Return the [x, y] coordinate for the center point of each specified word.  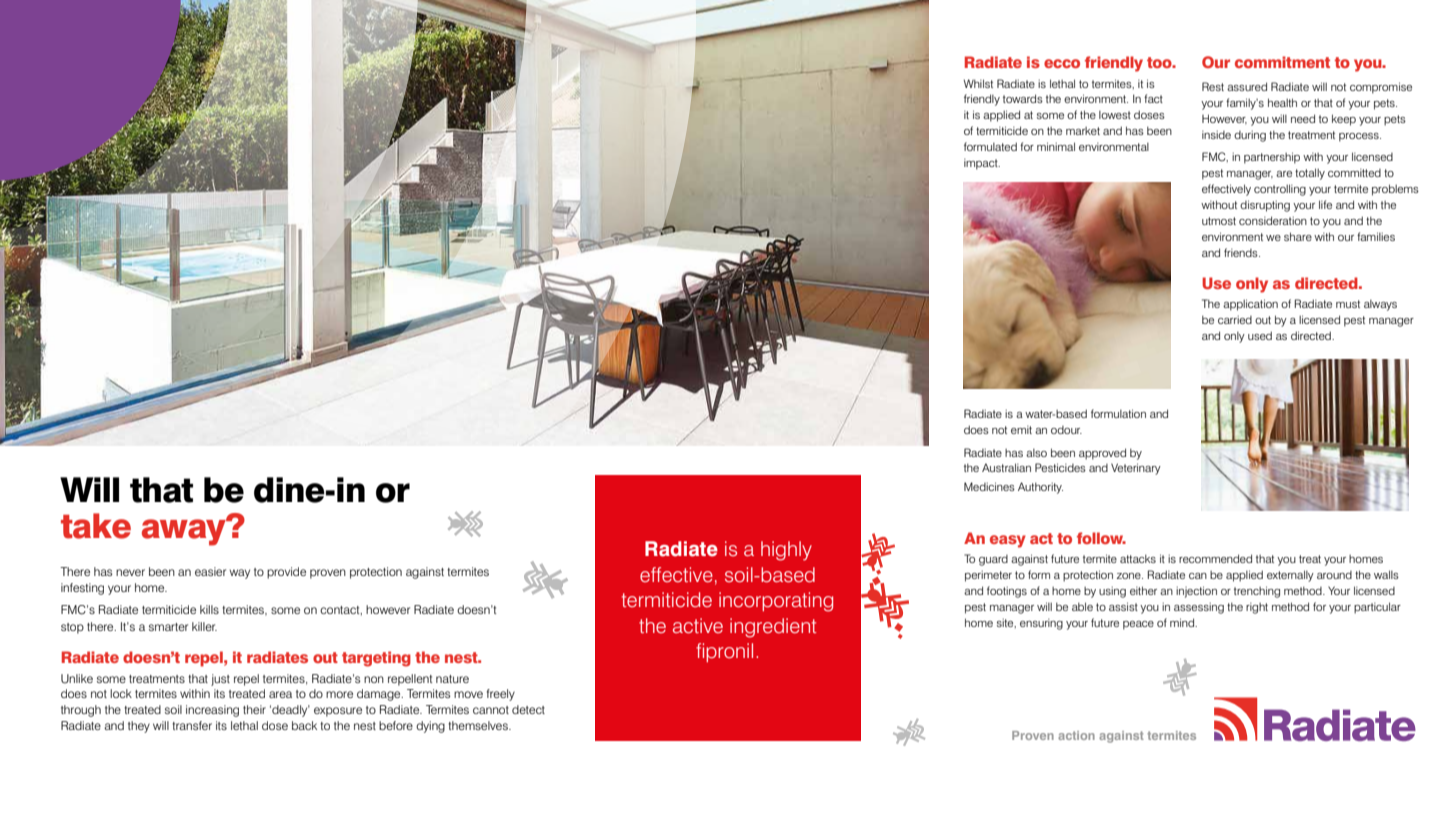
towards [1023, 98]
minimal [1056, 146]
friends [1242, 252]
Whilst [978, 83]
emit [1021, 430]
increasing [212, 711]
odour [1066, 430]
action [1076, 735]
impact [982, 164]
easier [210, 571]
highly [786, 551]
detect [528, 709]
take [96, 526]
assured [1247, 86]
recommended [1215, 558]
